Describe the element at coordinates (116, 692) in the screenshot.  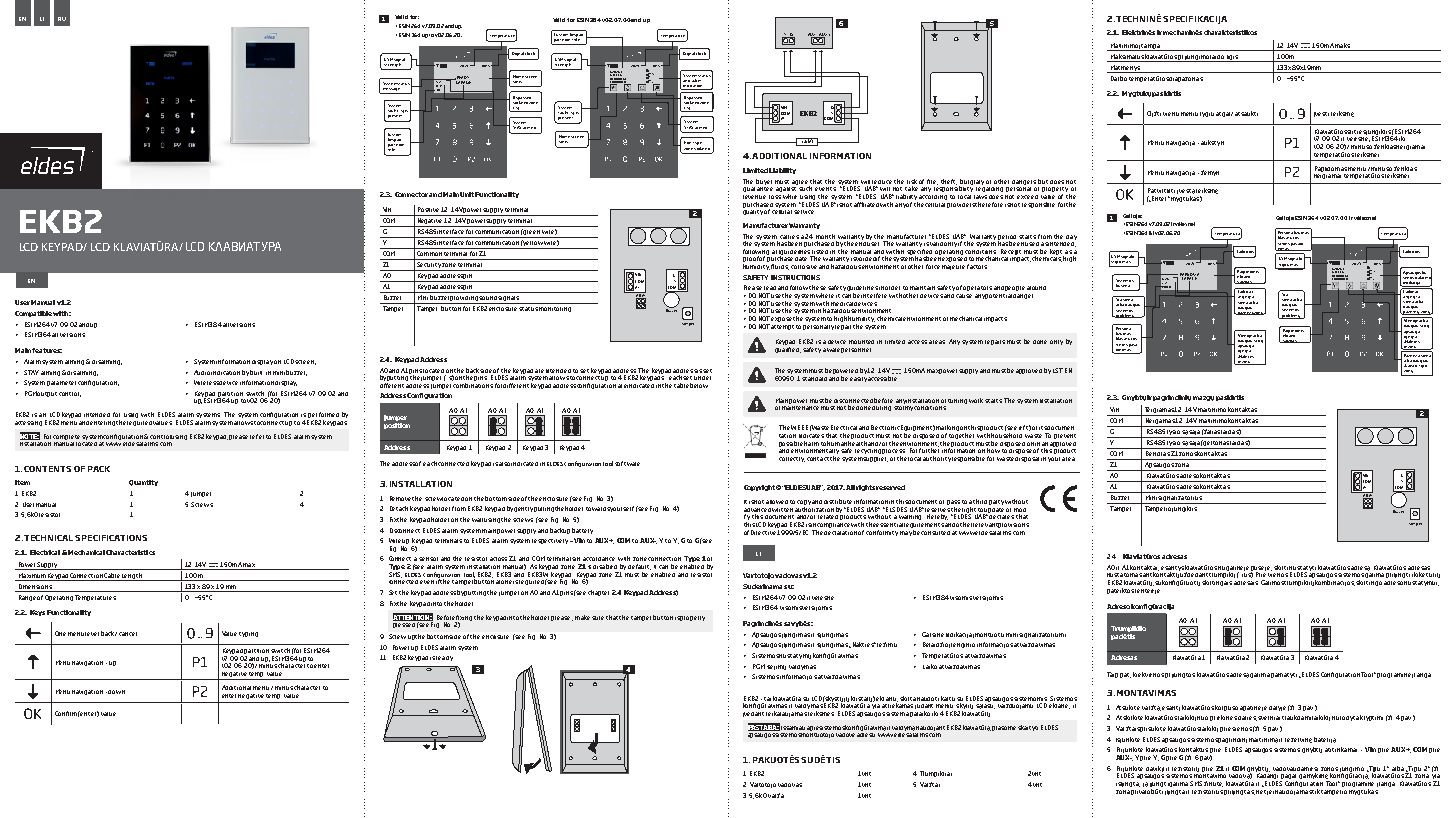
I see `down` at that location.
